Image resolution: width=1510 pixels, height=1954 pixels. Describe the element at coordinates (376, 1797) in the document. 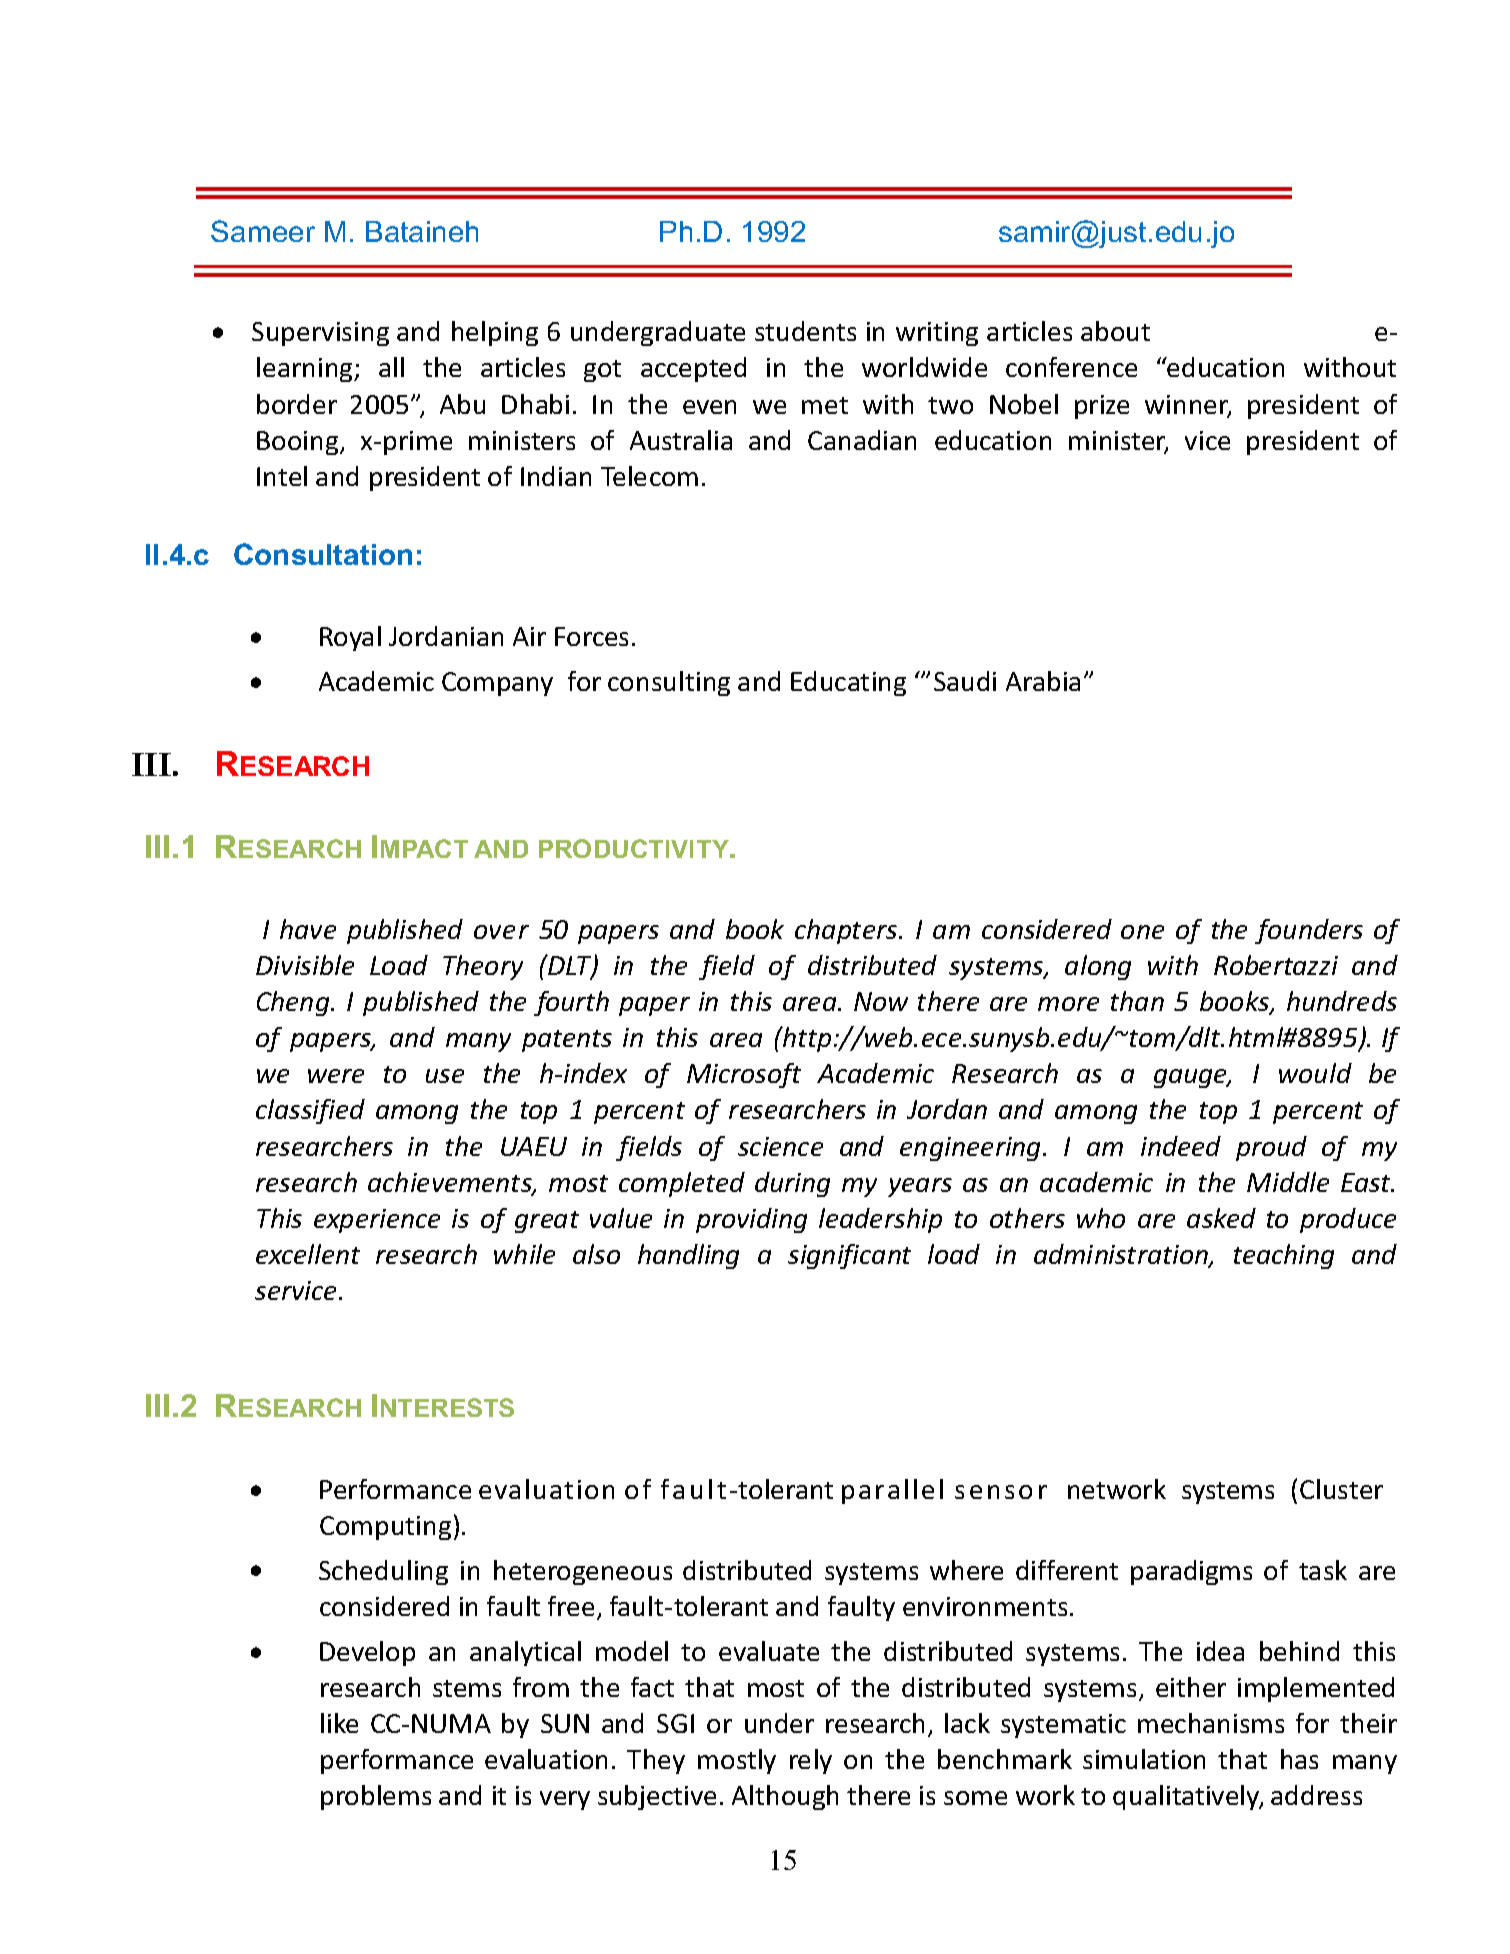

I see `problems` at that location.
